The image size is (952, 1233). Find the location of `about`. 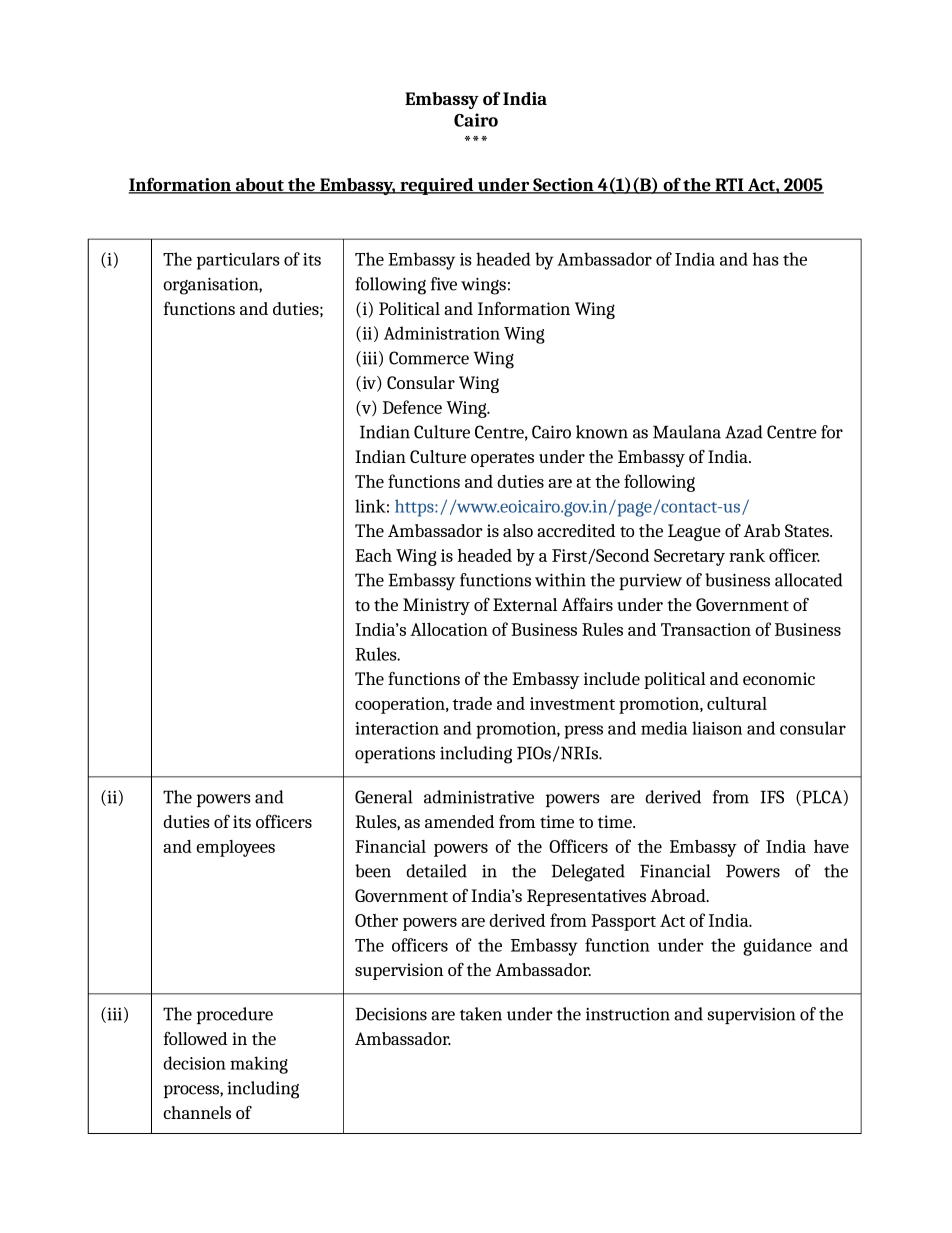

about is located at coordinates (260, 186).
